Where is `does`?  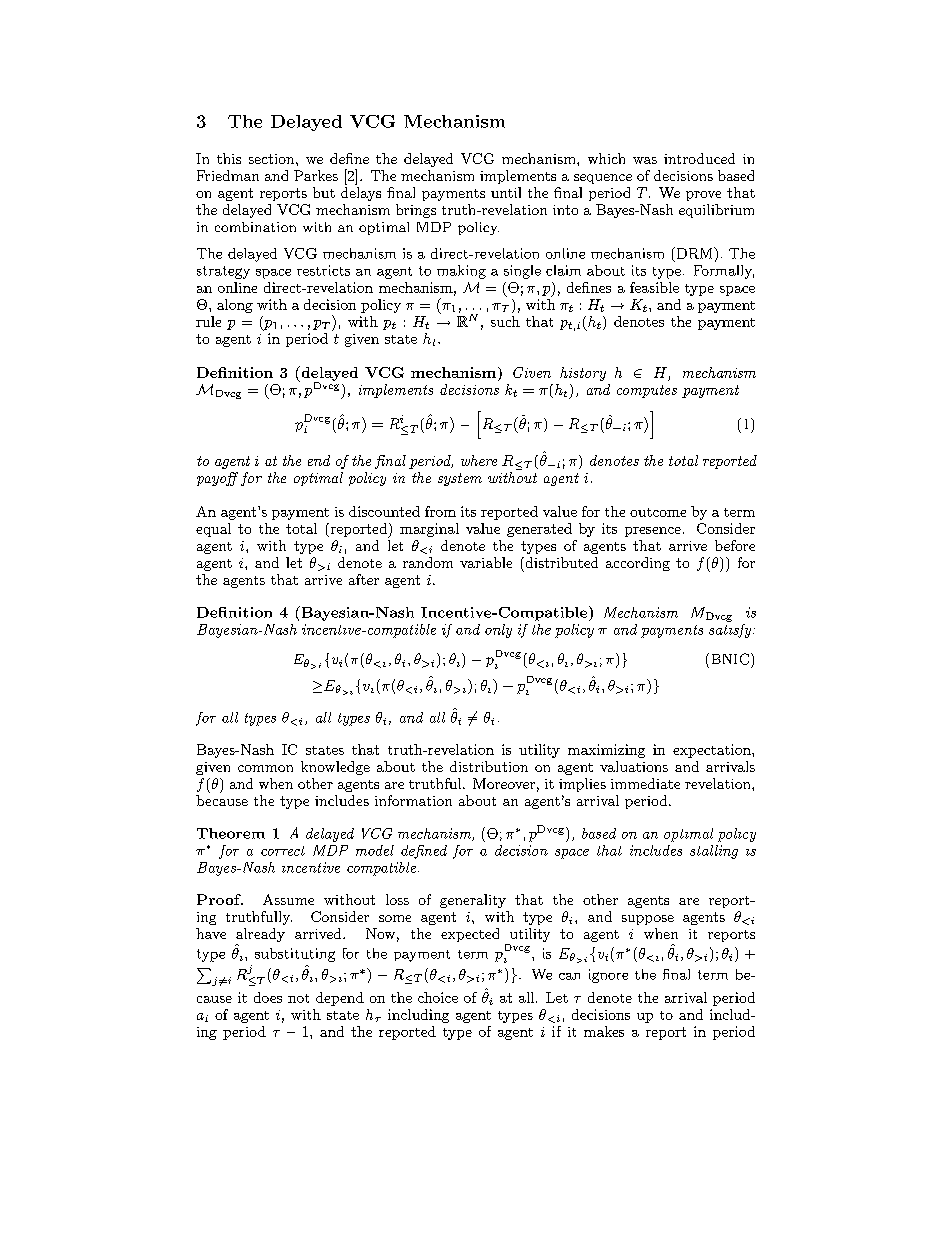
does is located at coordinates (268, 997).
